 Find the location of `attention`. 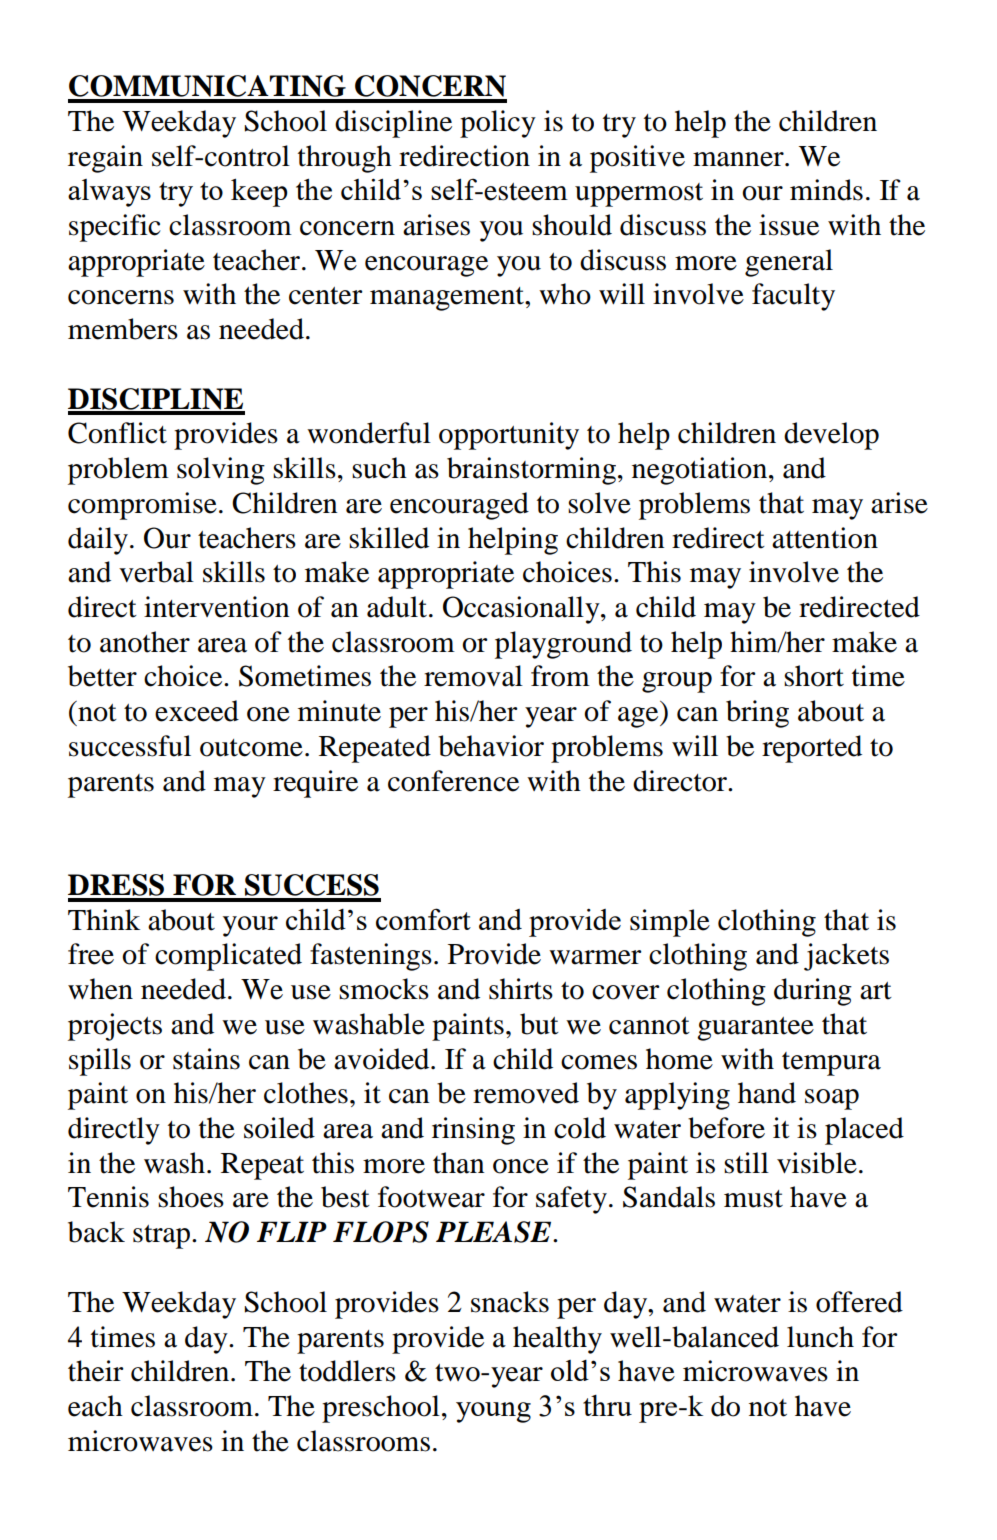

attention is located at coordinates (825, 538).
